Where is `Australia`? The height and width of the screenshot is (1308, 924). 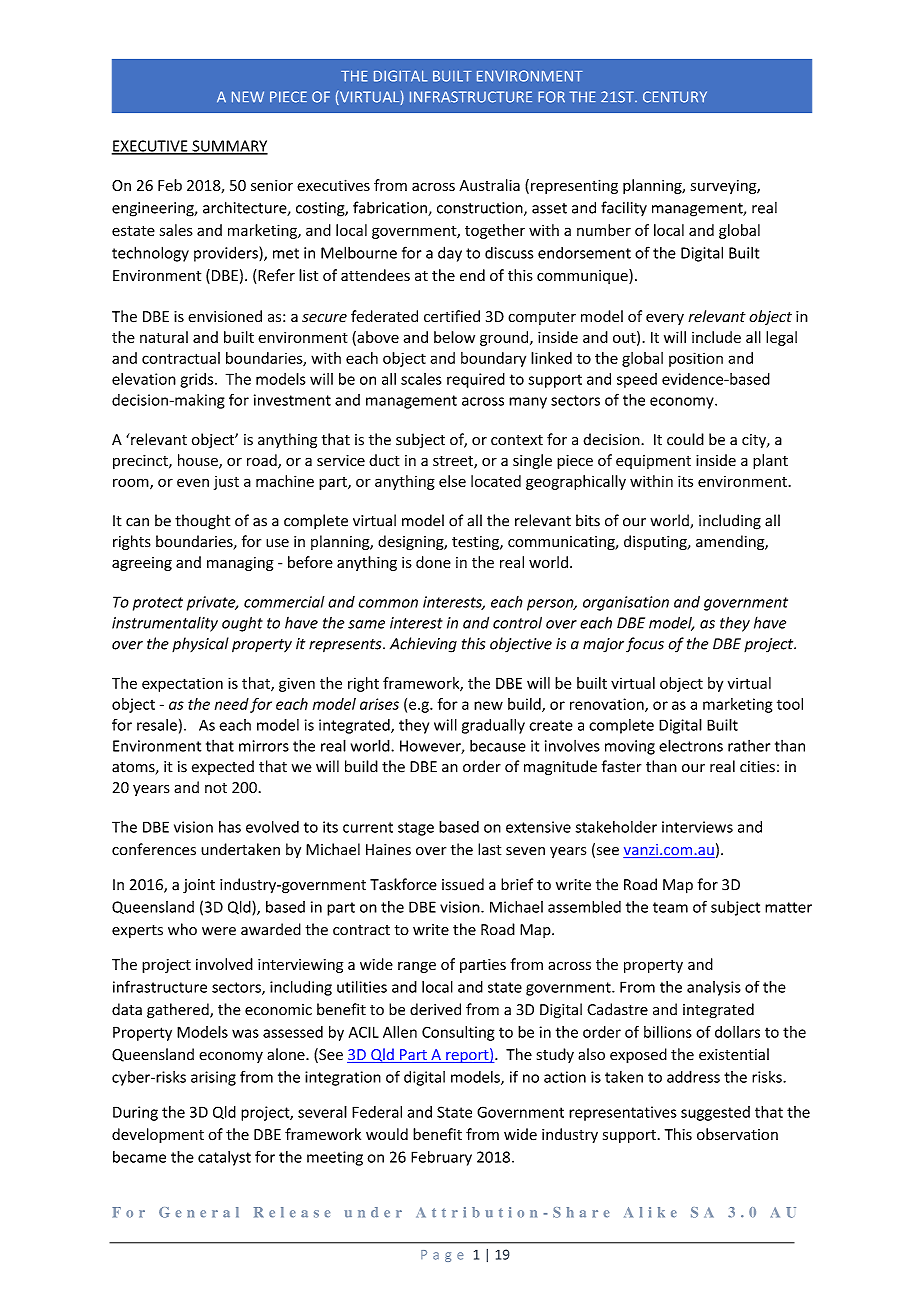 Australia is located at coordinates (489, 185).
